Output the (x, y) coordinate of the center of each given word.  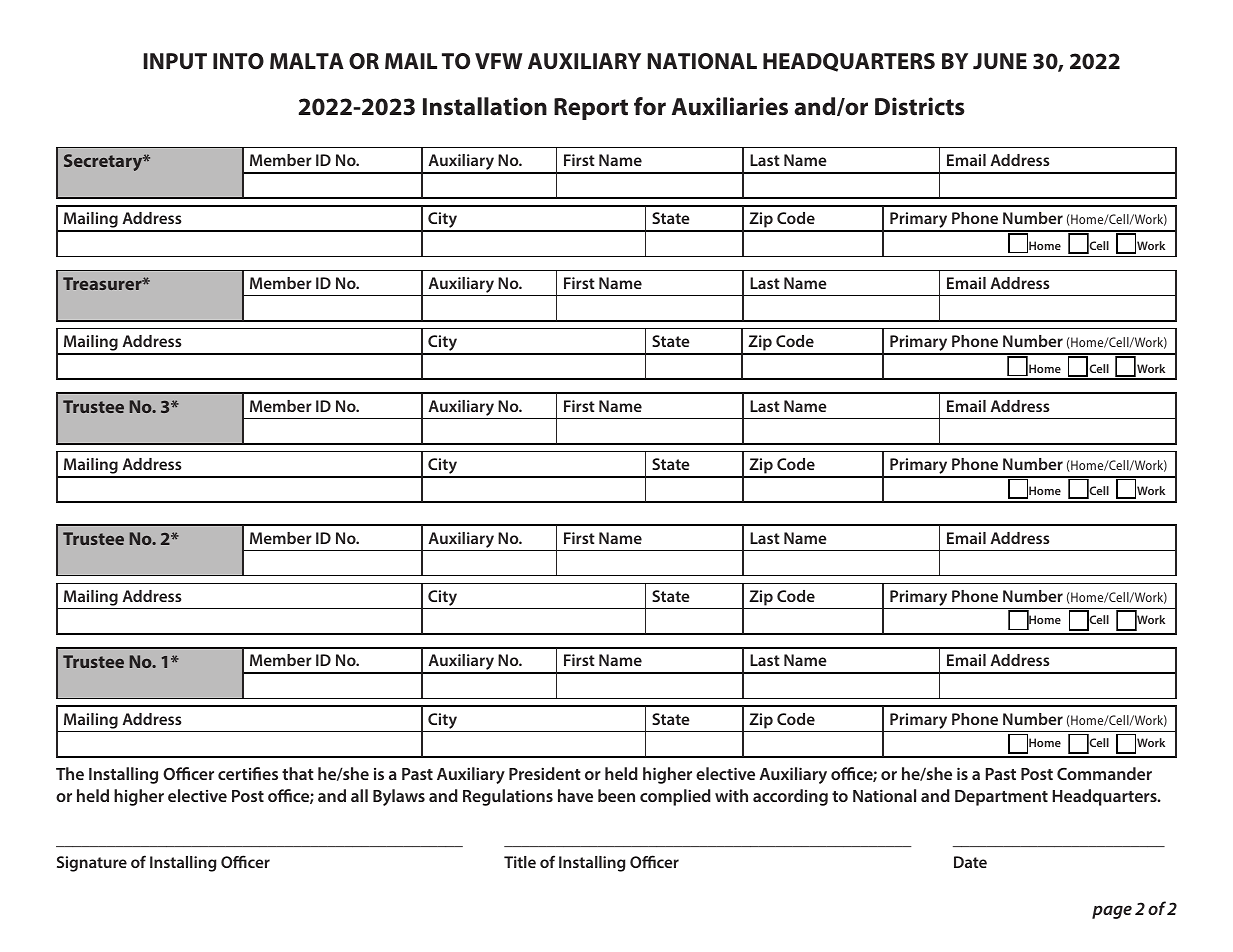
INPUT (175, 61)
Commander (1104, 773)
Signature (92, 864)
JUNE (1000, 61)
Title (520, 862)
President (545, 773)
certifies (248, 773)
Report (591, 109)
